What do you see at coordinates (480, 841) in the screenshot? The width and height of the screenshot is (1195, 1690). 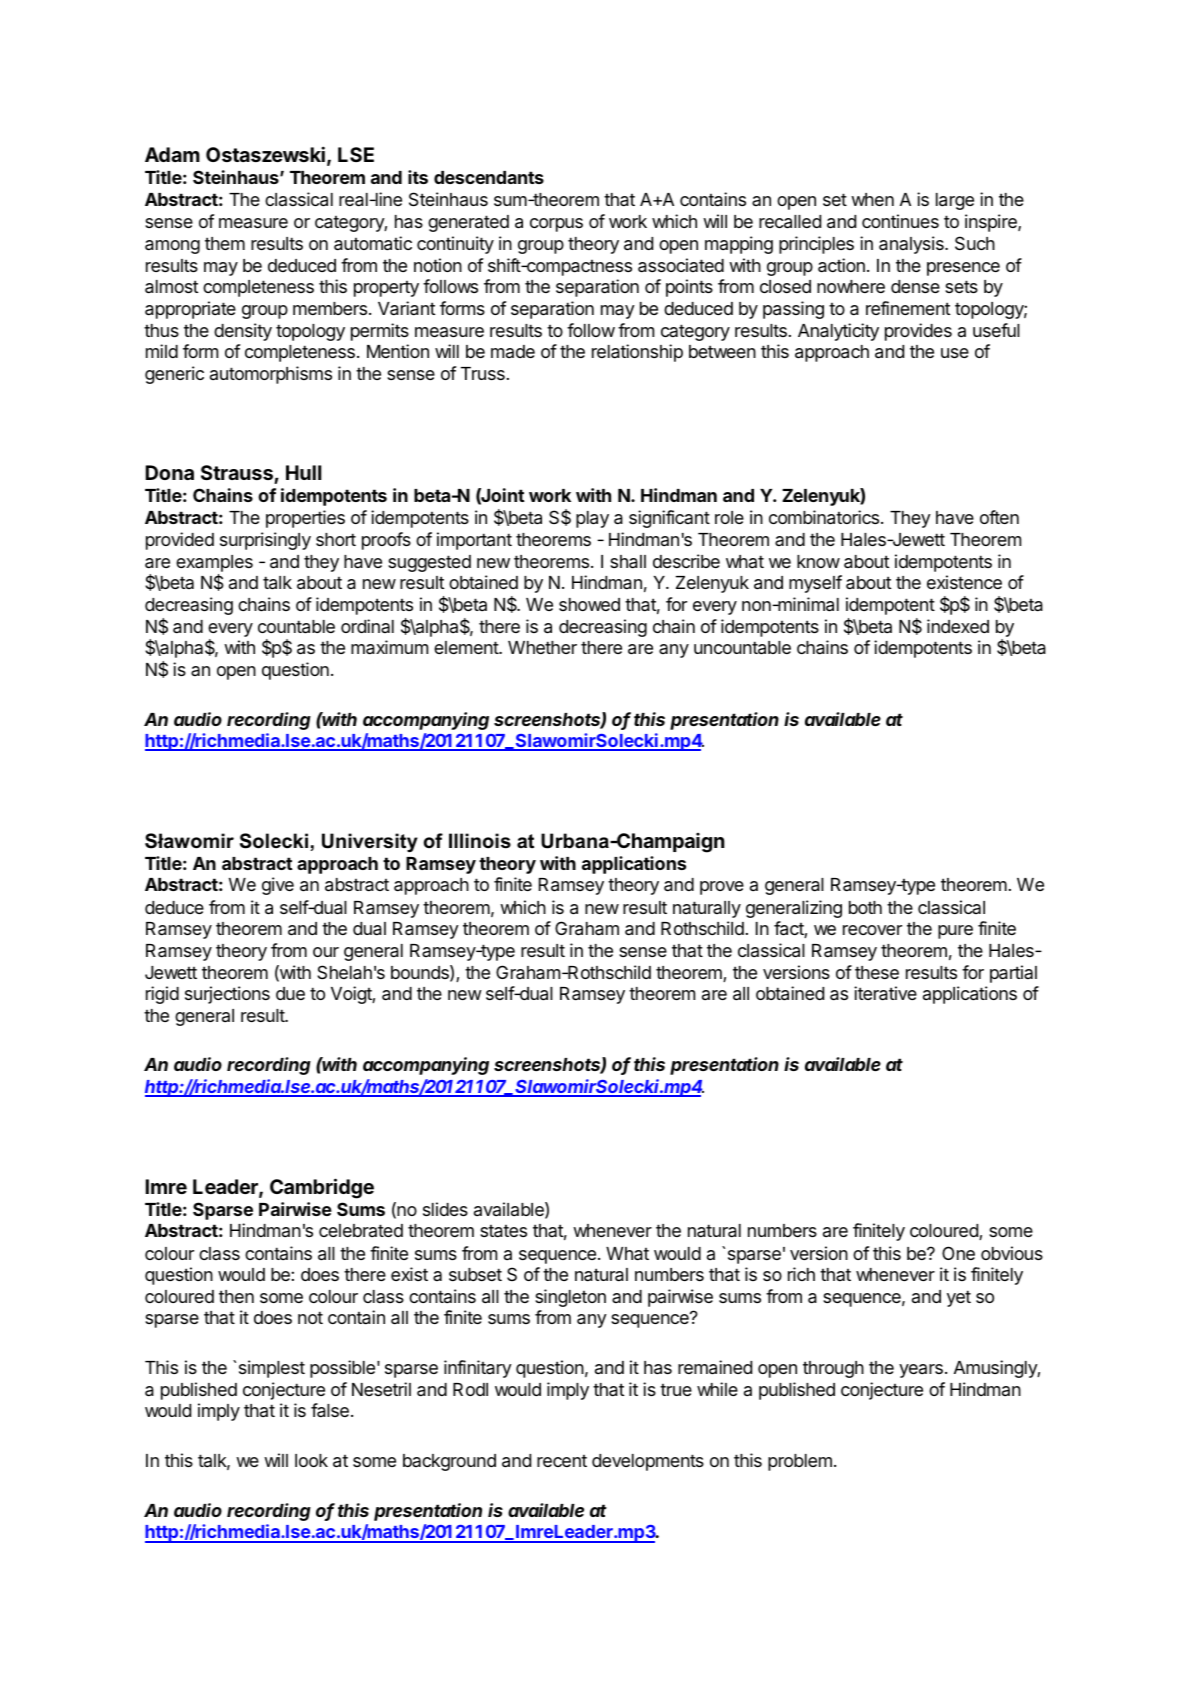 I see `Illinois` at bounding box center [480, 841].
